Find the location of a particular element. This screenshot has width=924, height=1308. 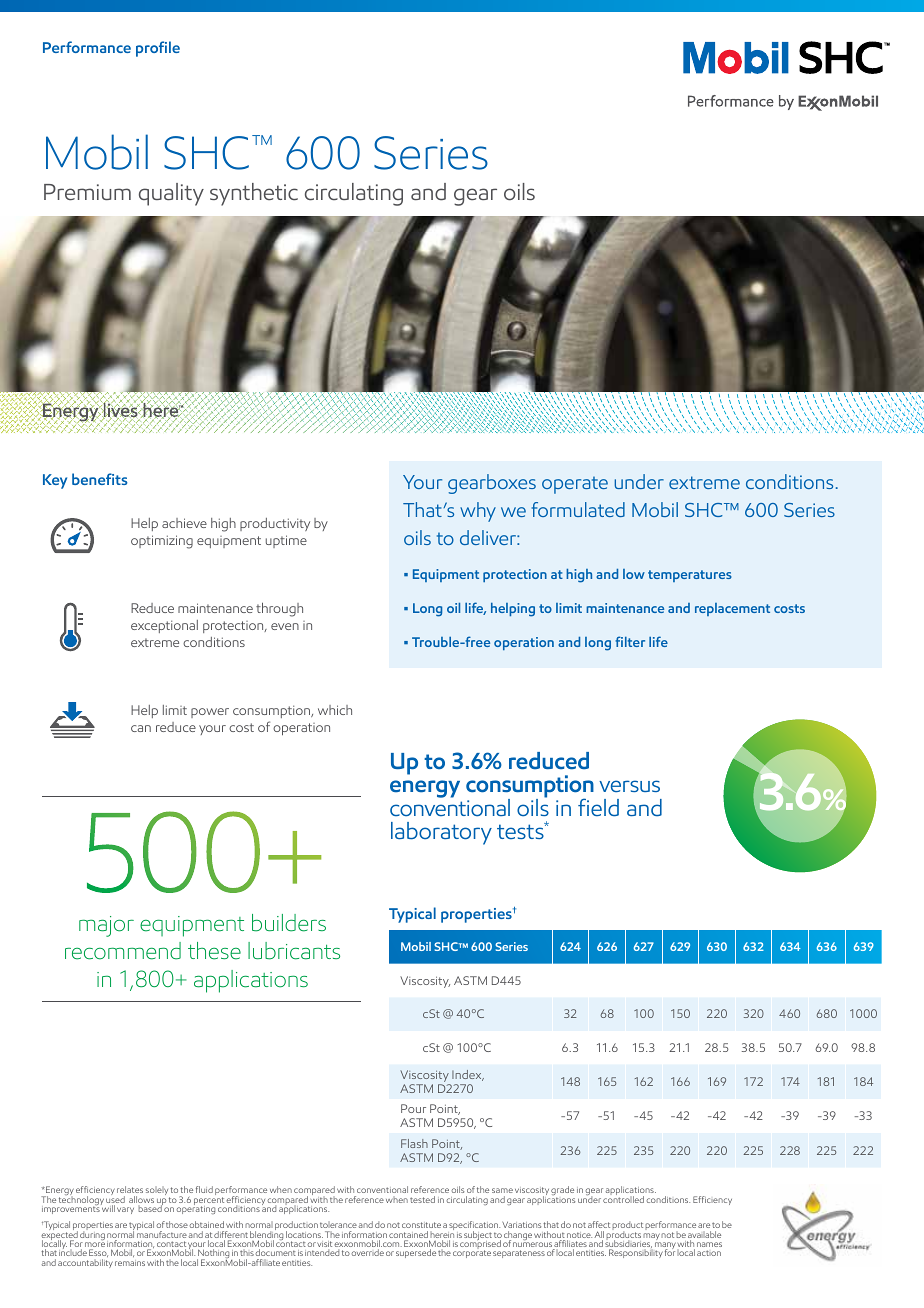

benefits is located at coordinates (100, 479).
